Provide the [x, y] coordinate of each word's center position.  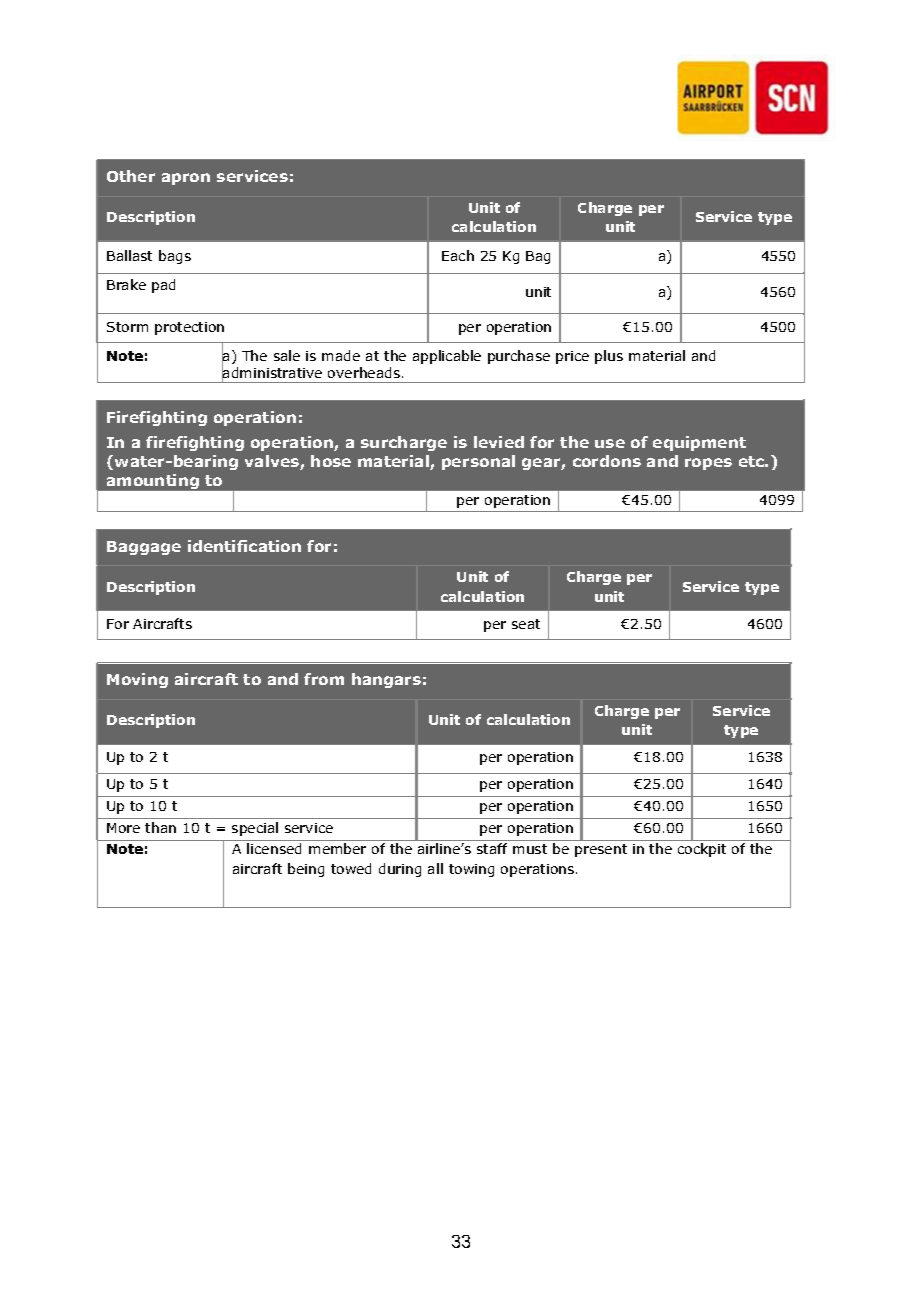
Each [458, 255]
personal [478, 462]
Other [131, 176]
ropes [708, 464]
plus [609, 357]
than [160, 827]
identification [244, 546]
